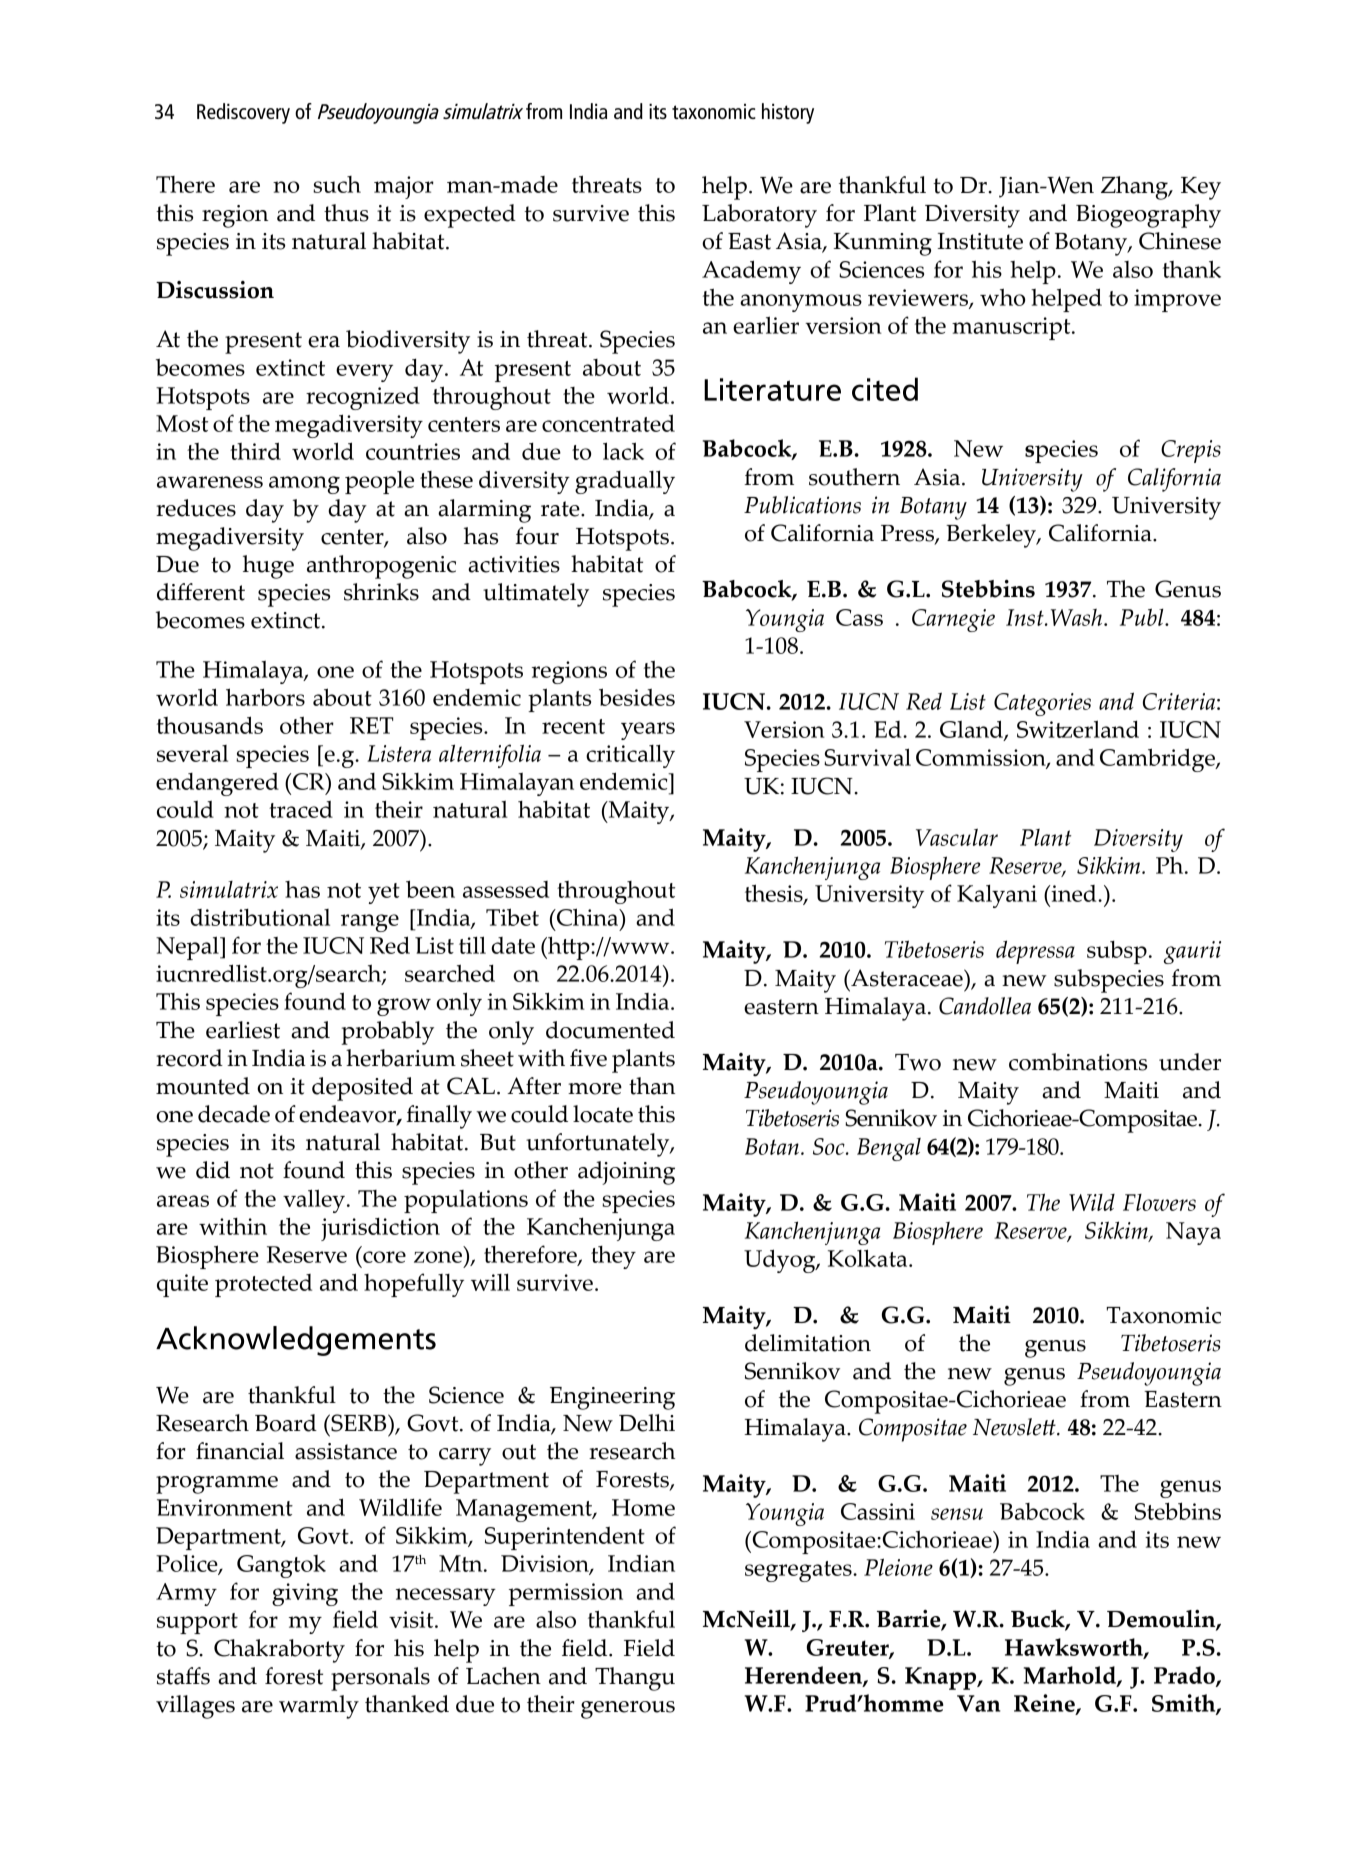  What do you see at coordinates (1148, 216) in the screenshot?
I see `Biogeography` at bounding box center [1148, 216].
